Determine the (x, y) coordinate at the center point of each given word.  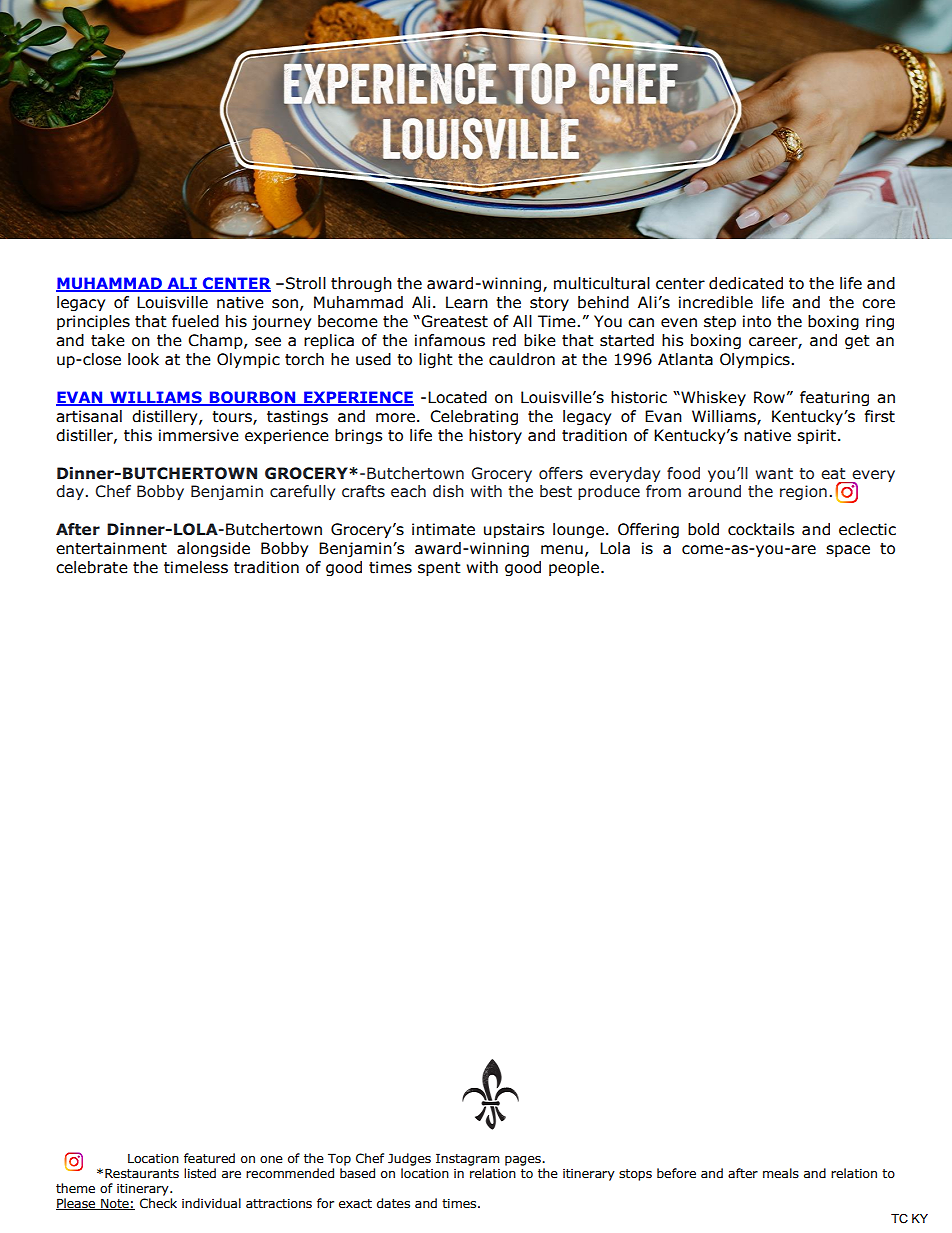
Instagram (468, 1159)
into (757, 321)
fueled (195, 321)
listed (200, 1173)
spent (439, 569)
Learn (467, 302)
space (848, 551)
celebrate (92, 567)
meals (781, 1173)
